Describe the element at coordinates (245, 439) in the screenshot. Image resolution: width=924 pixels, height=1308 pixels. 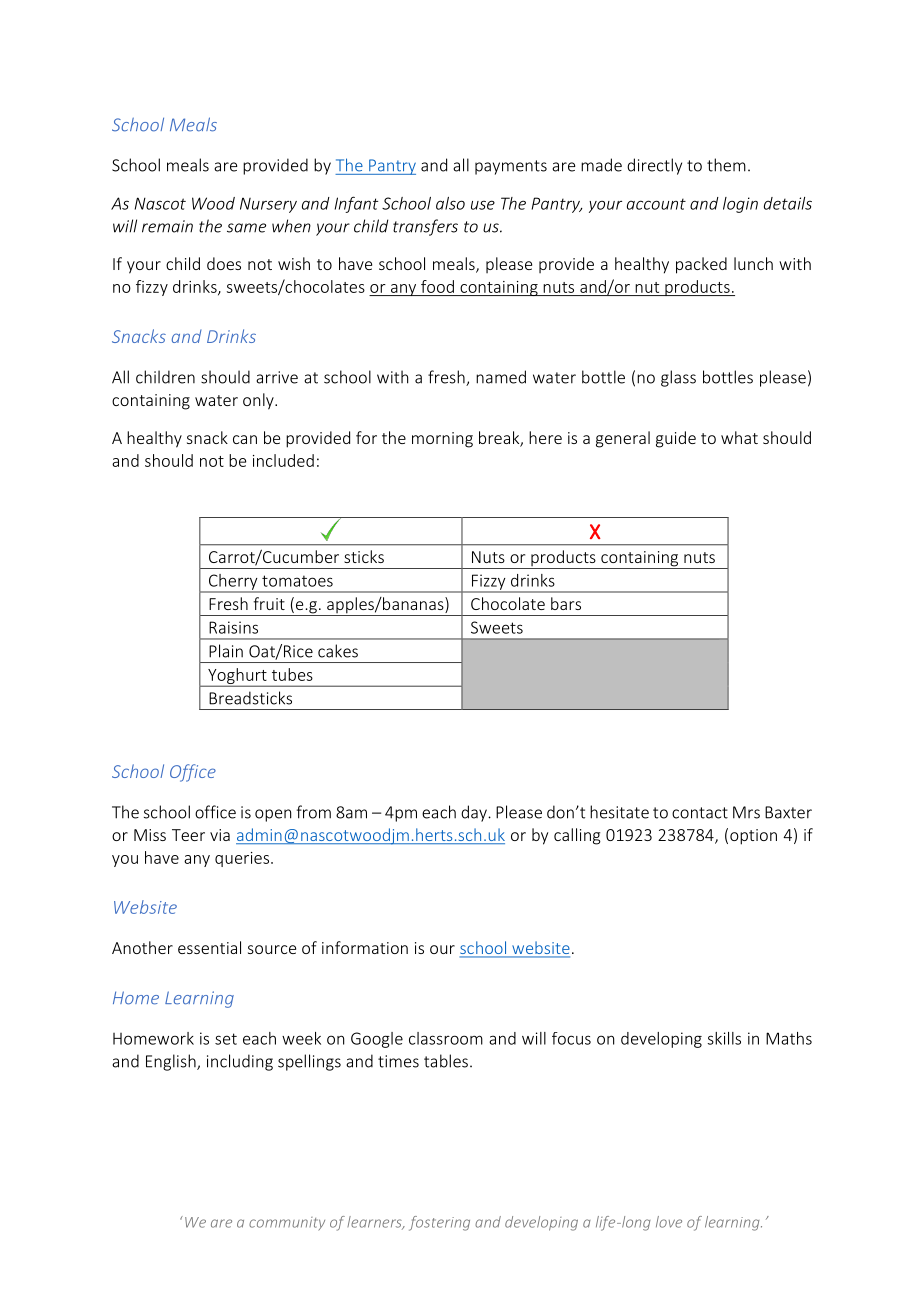
I see `can` at that location.
